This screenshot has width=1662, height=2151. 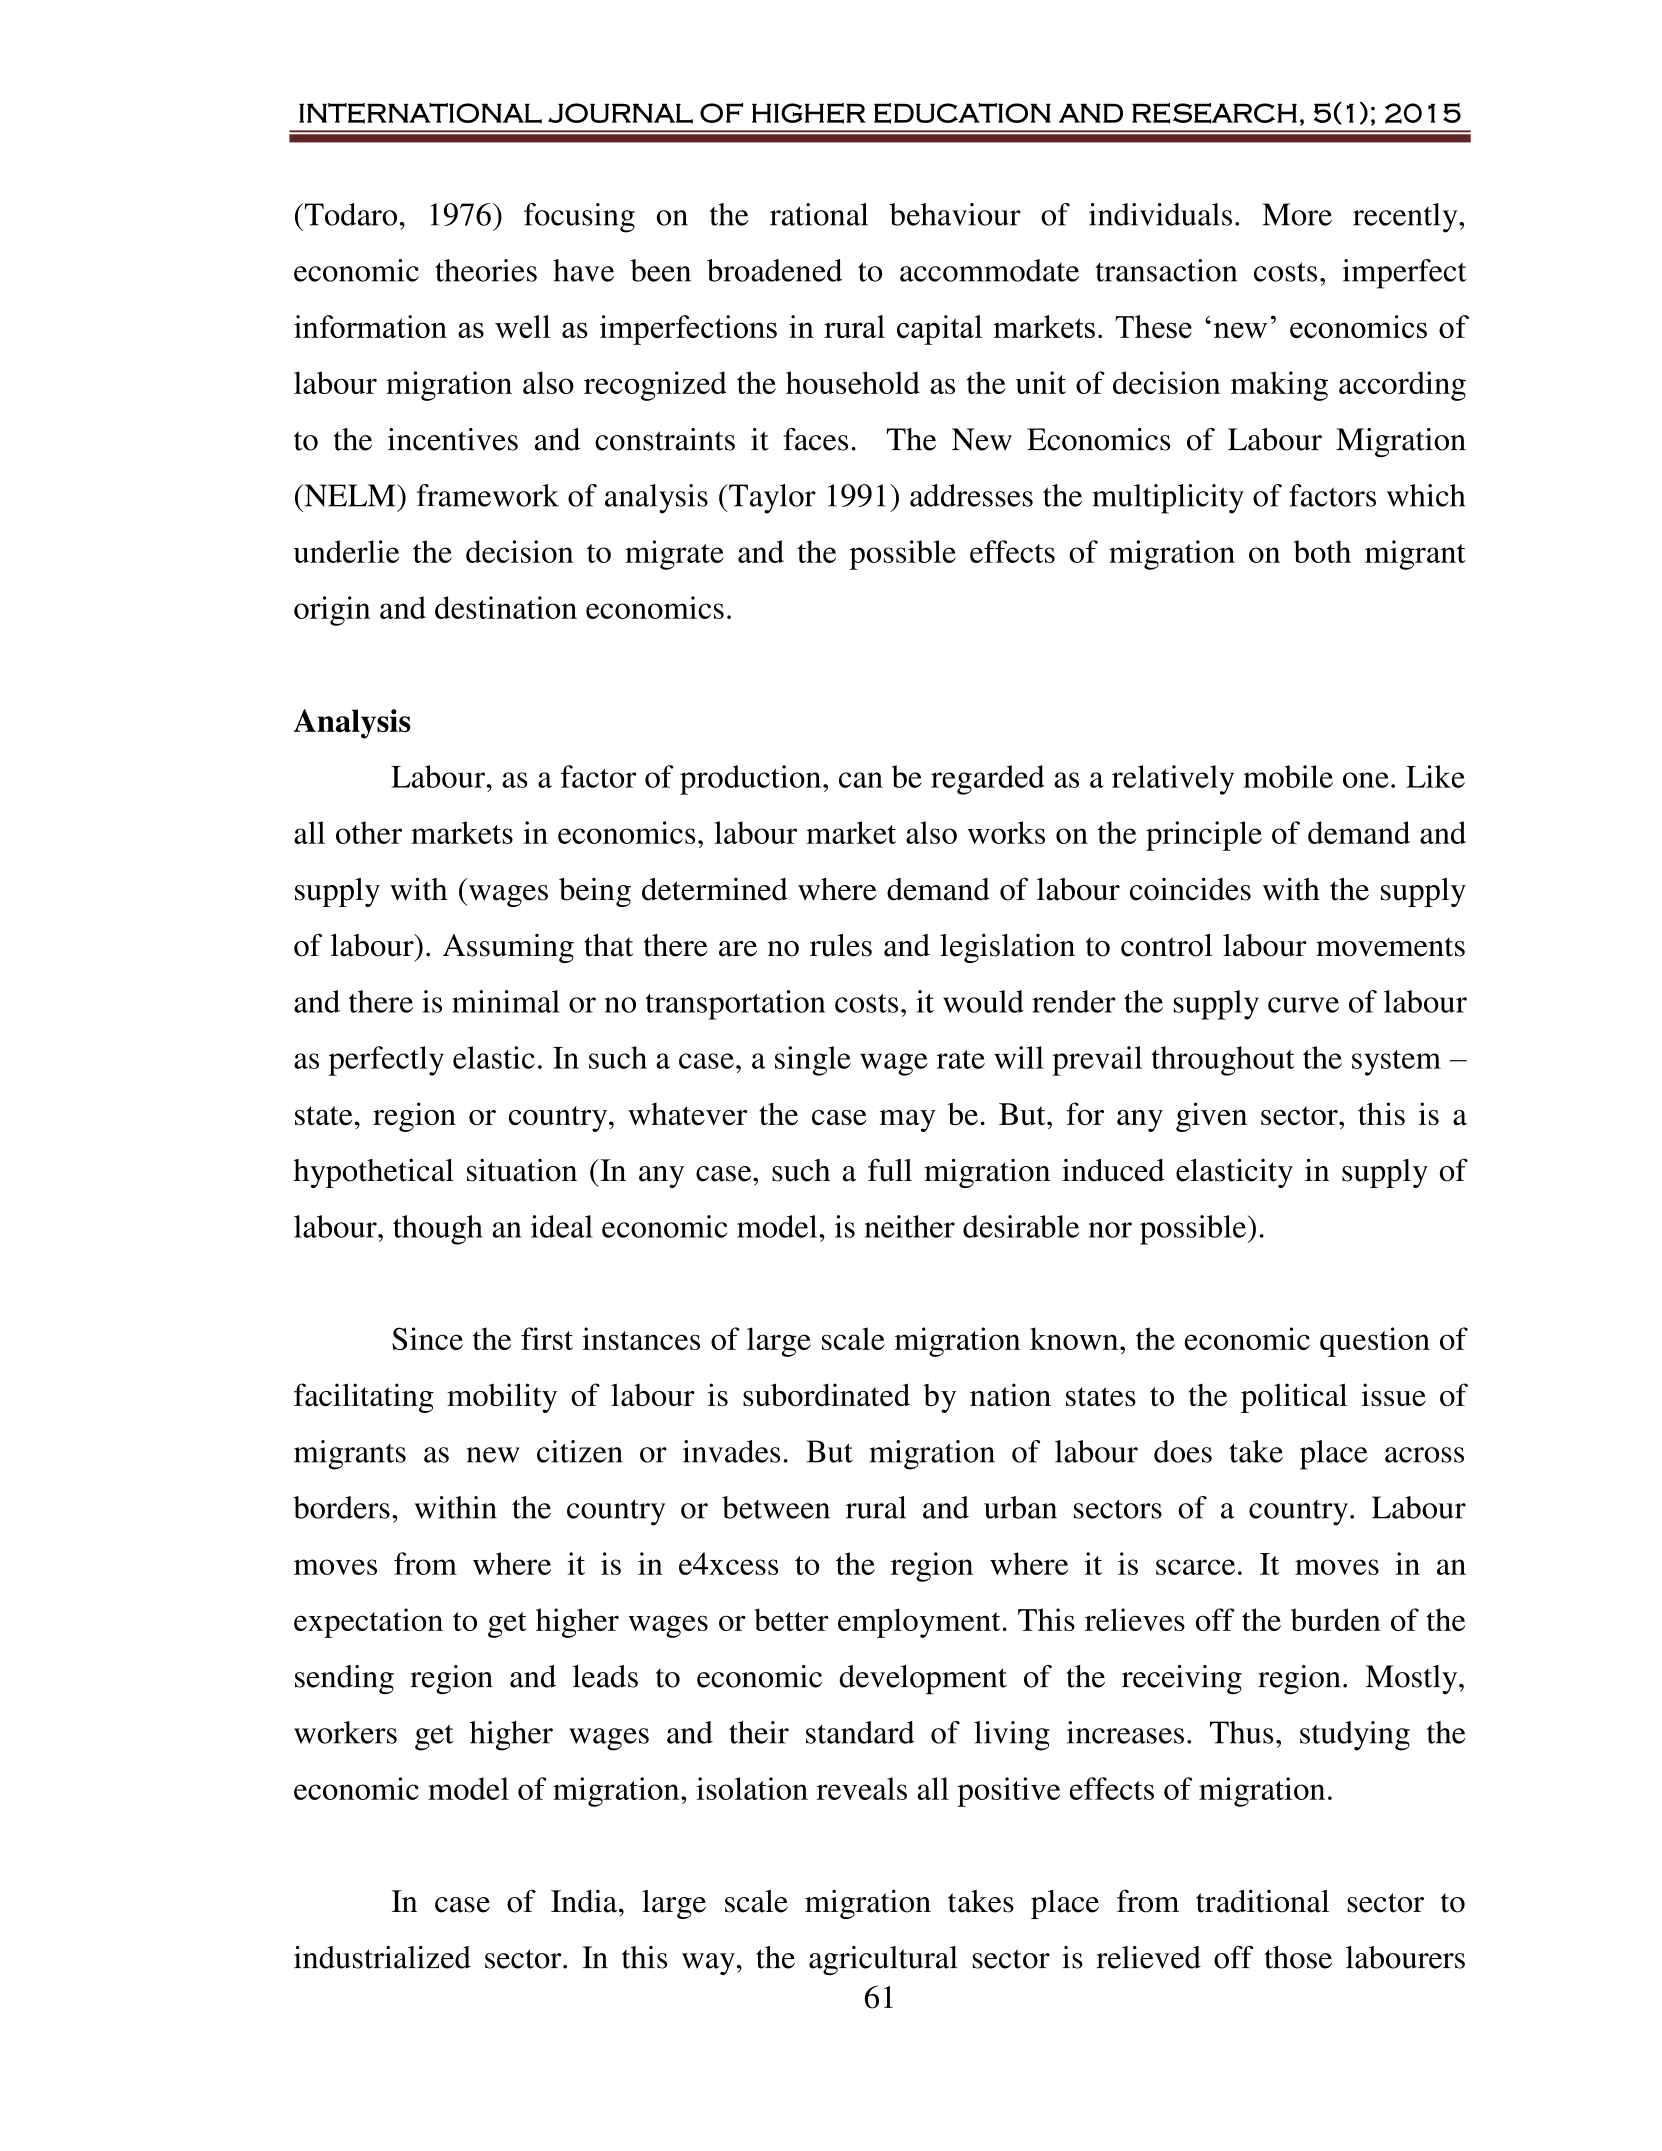 I want to click on theories, so click(x=486, y=270).
